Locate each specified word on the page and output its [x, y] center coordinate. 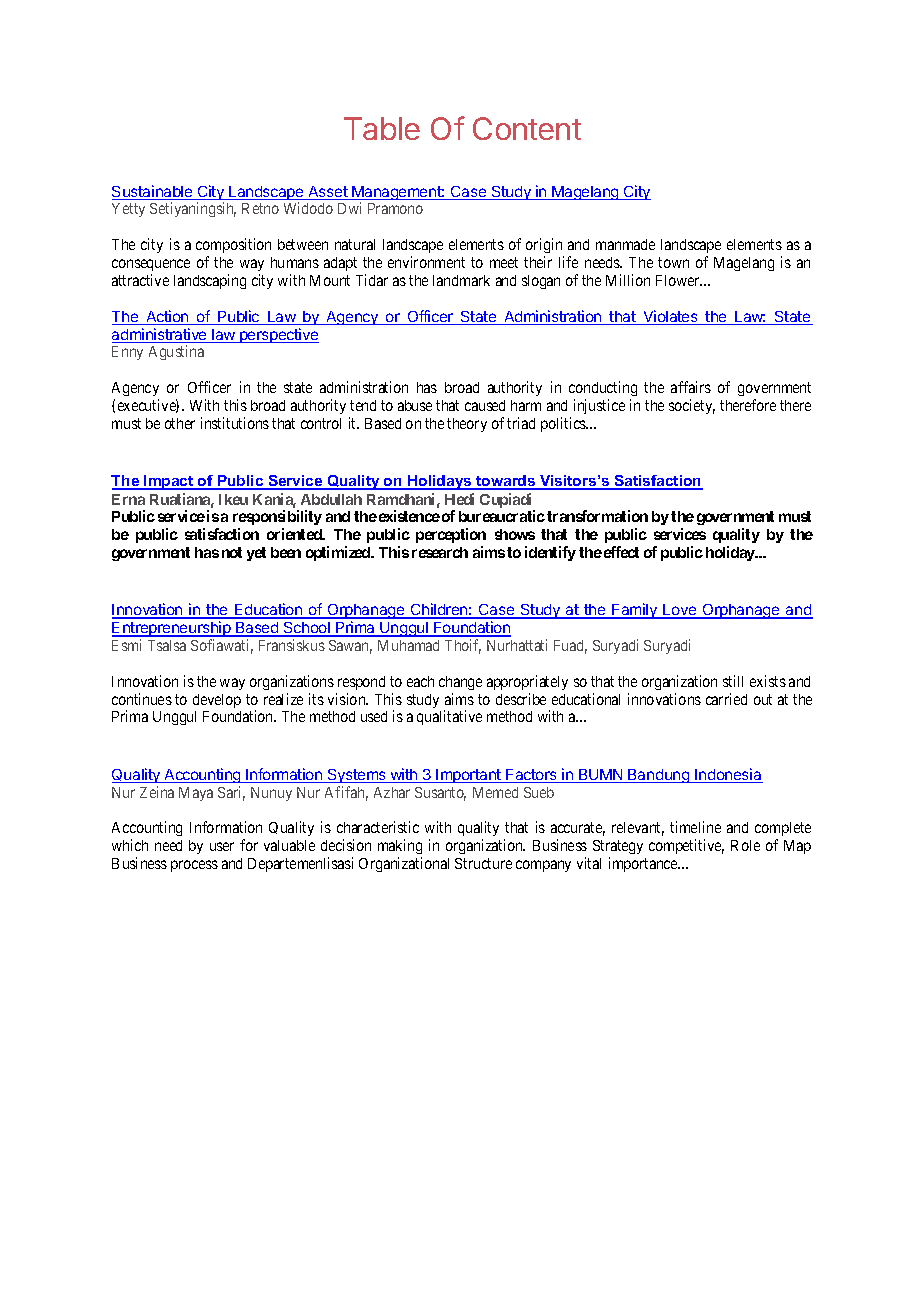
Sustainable [153, 192]
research [440, 552]
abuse [415, 405]
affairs [691, 387]
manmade [625, 244]
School [307, 629]
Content [527, 128]
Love [680, 611]
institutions [235, 423]
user [222, 846]
